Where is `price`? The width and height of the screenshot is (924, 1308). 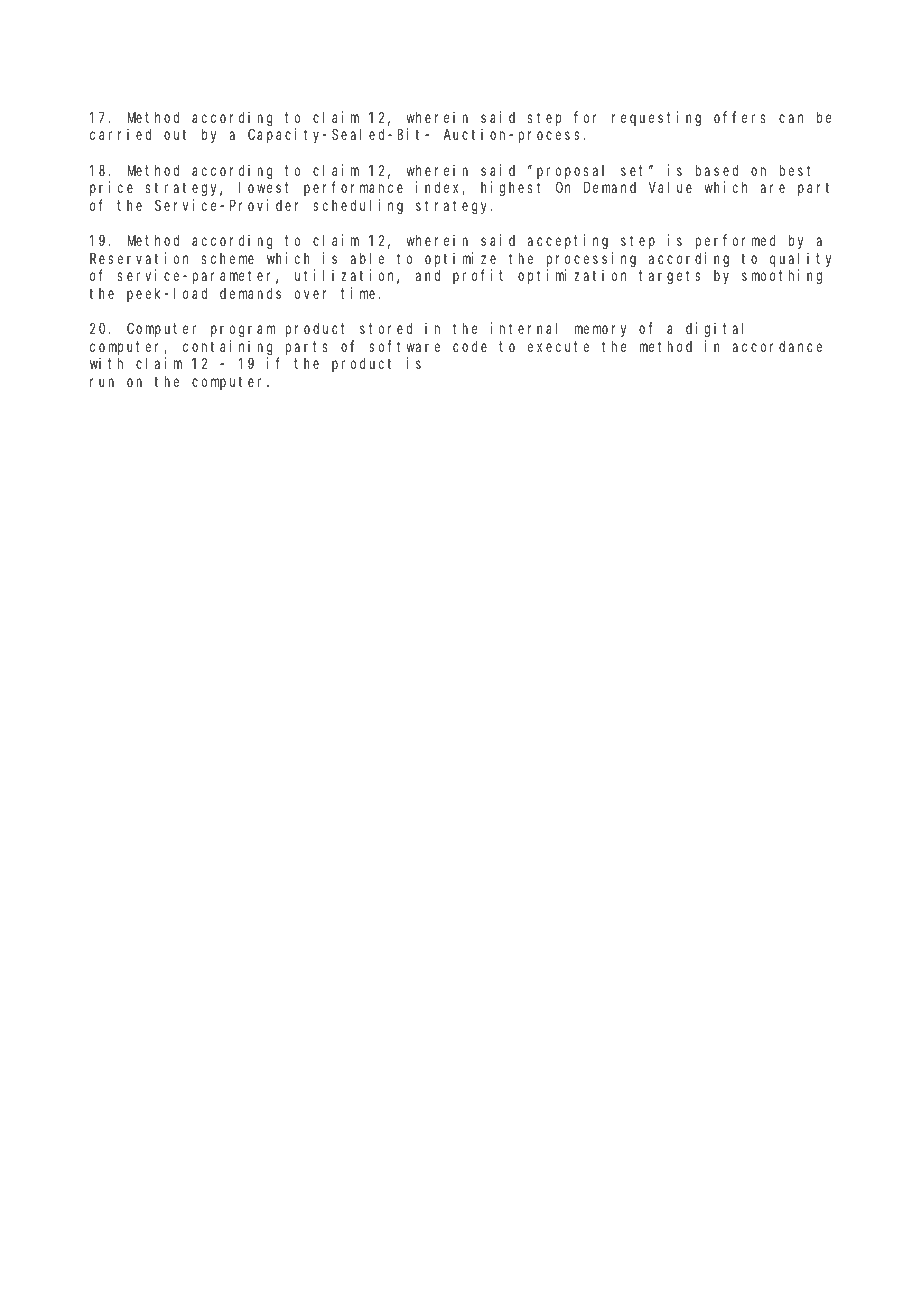 price is located at coordinates (111, 188).
